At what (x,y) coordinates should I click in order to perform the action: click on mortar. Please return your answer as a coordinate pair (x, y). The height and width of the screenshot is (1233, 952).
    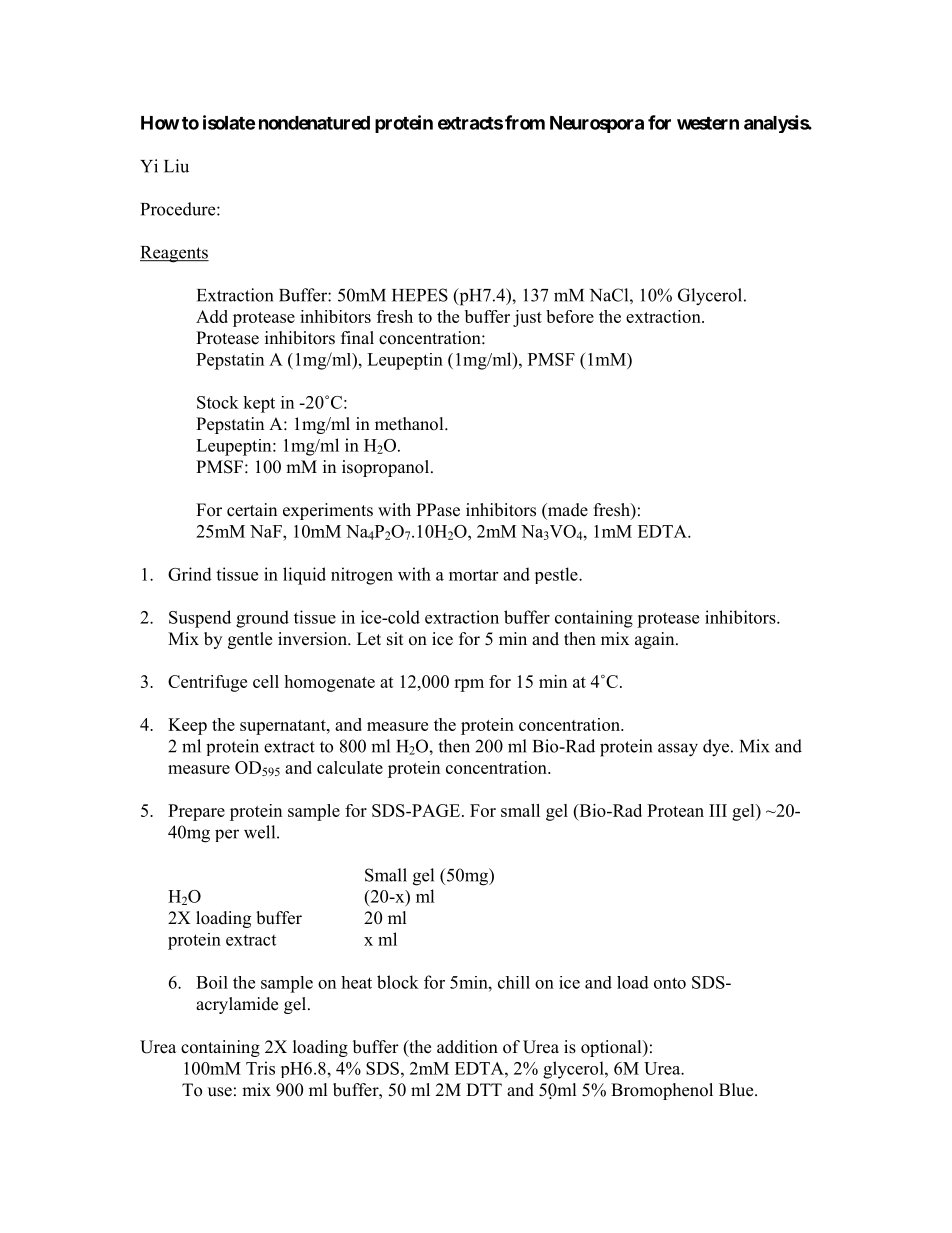
    Looking at the image, I should click on (473, 575).
